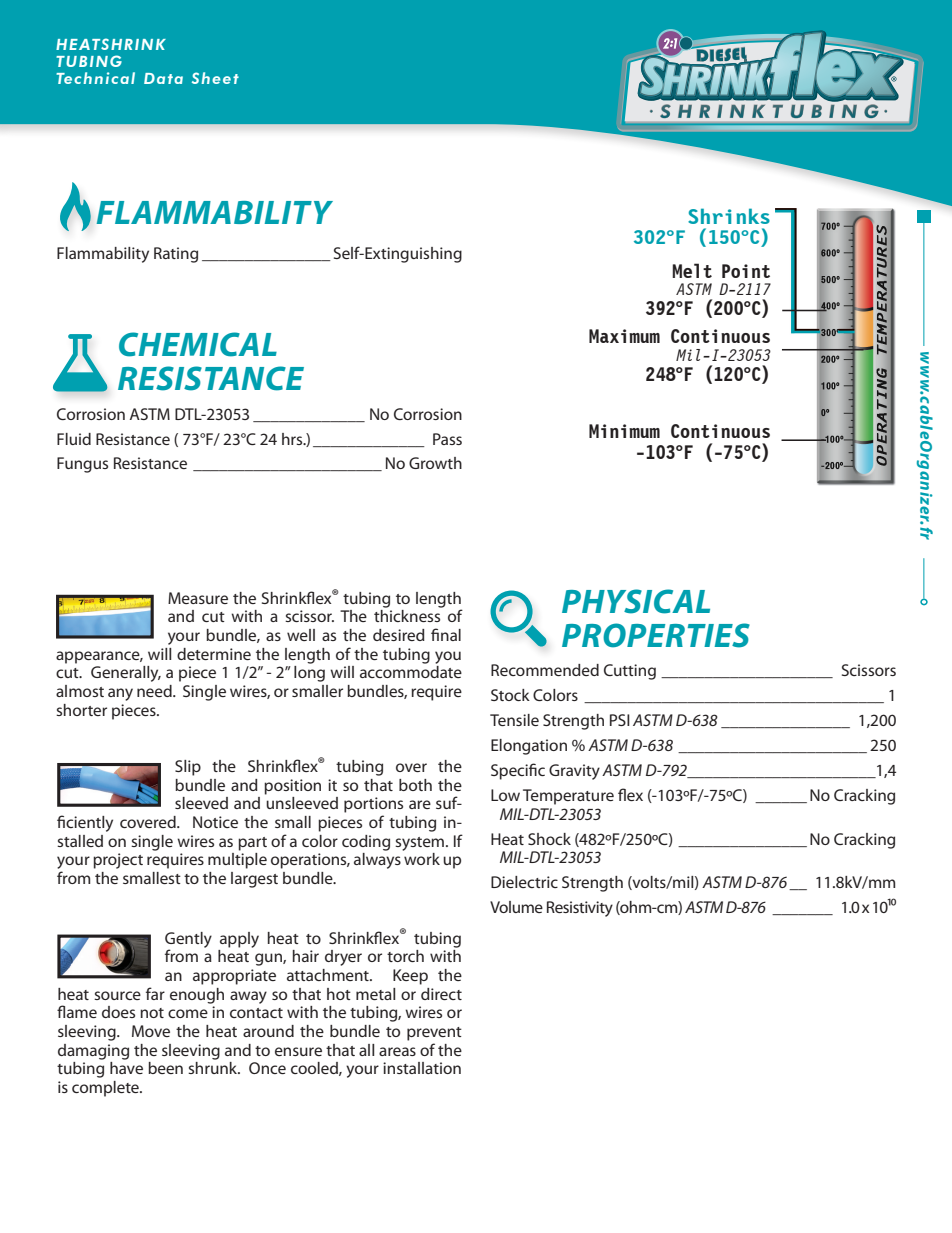  I want to click on areas, so click(397, 1051).
